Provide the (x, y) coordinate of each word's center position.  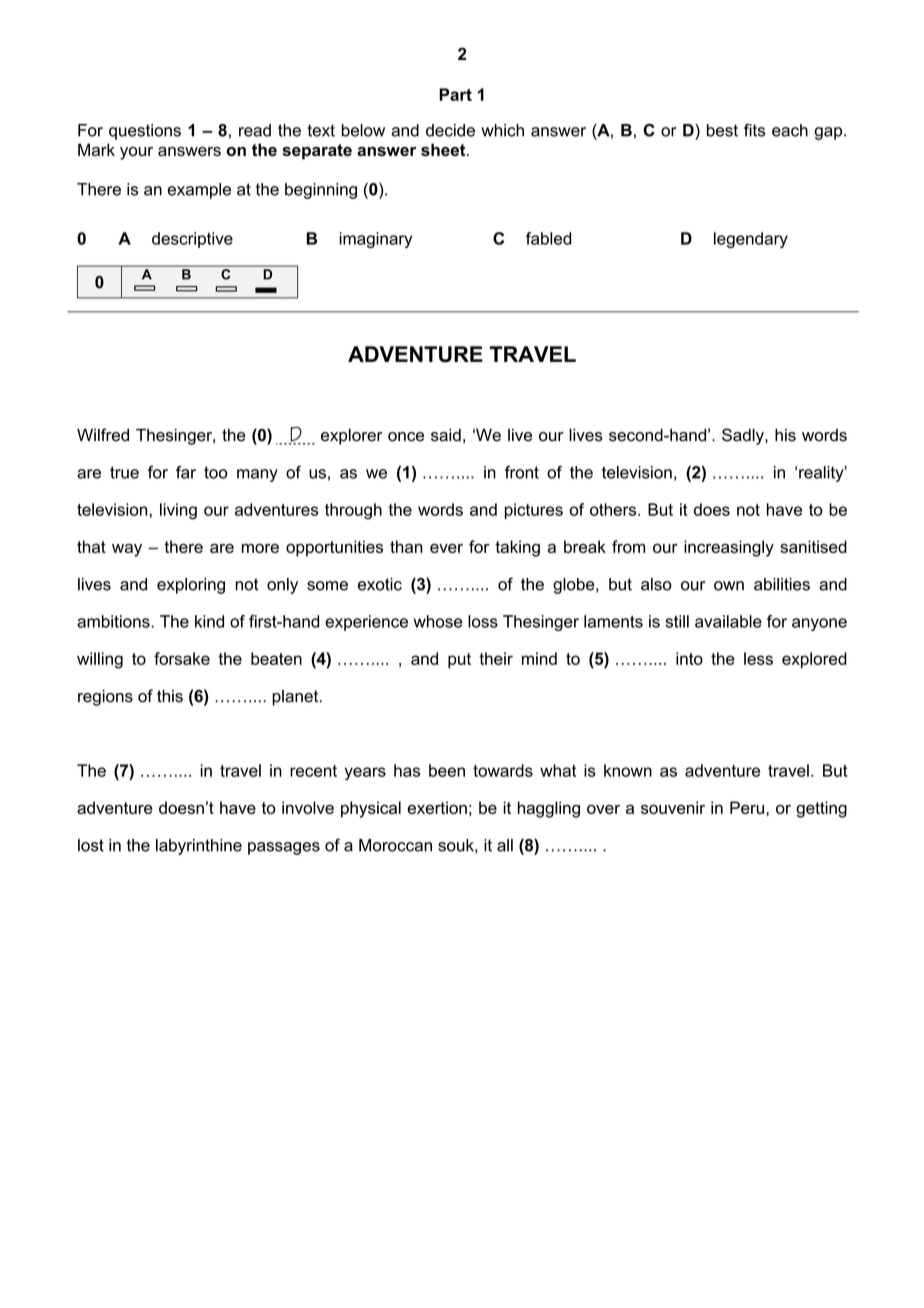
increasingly (729, 548)
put (459, 660)
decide (450, 130)
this (170, 696)
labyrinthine (199, 847)
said (446, 435)
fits (754, 130)
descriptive (192, 240)
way (127, 550)
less (758, 658)
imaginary (375, 240)
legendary (751, 240)
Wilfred (103, 435)
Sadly (744, 436)
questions (145, 132)
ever (446, 548)
